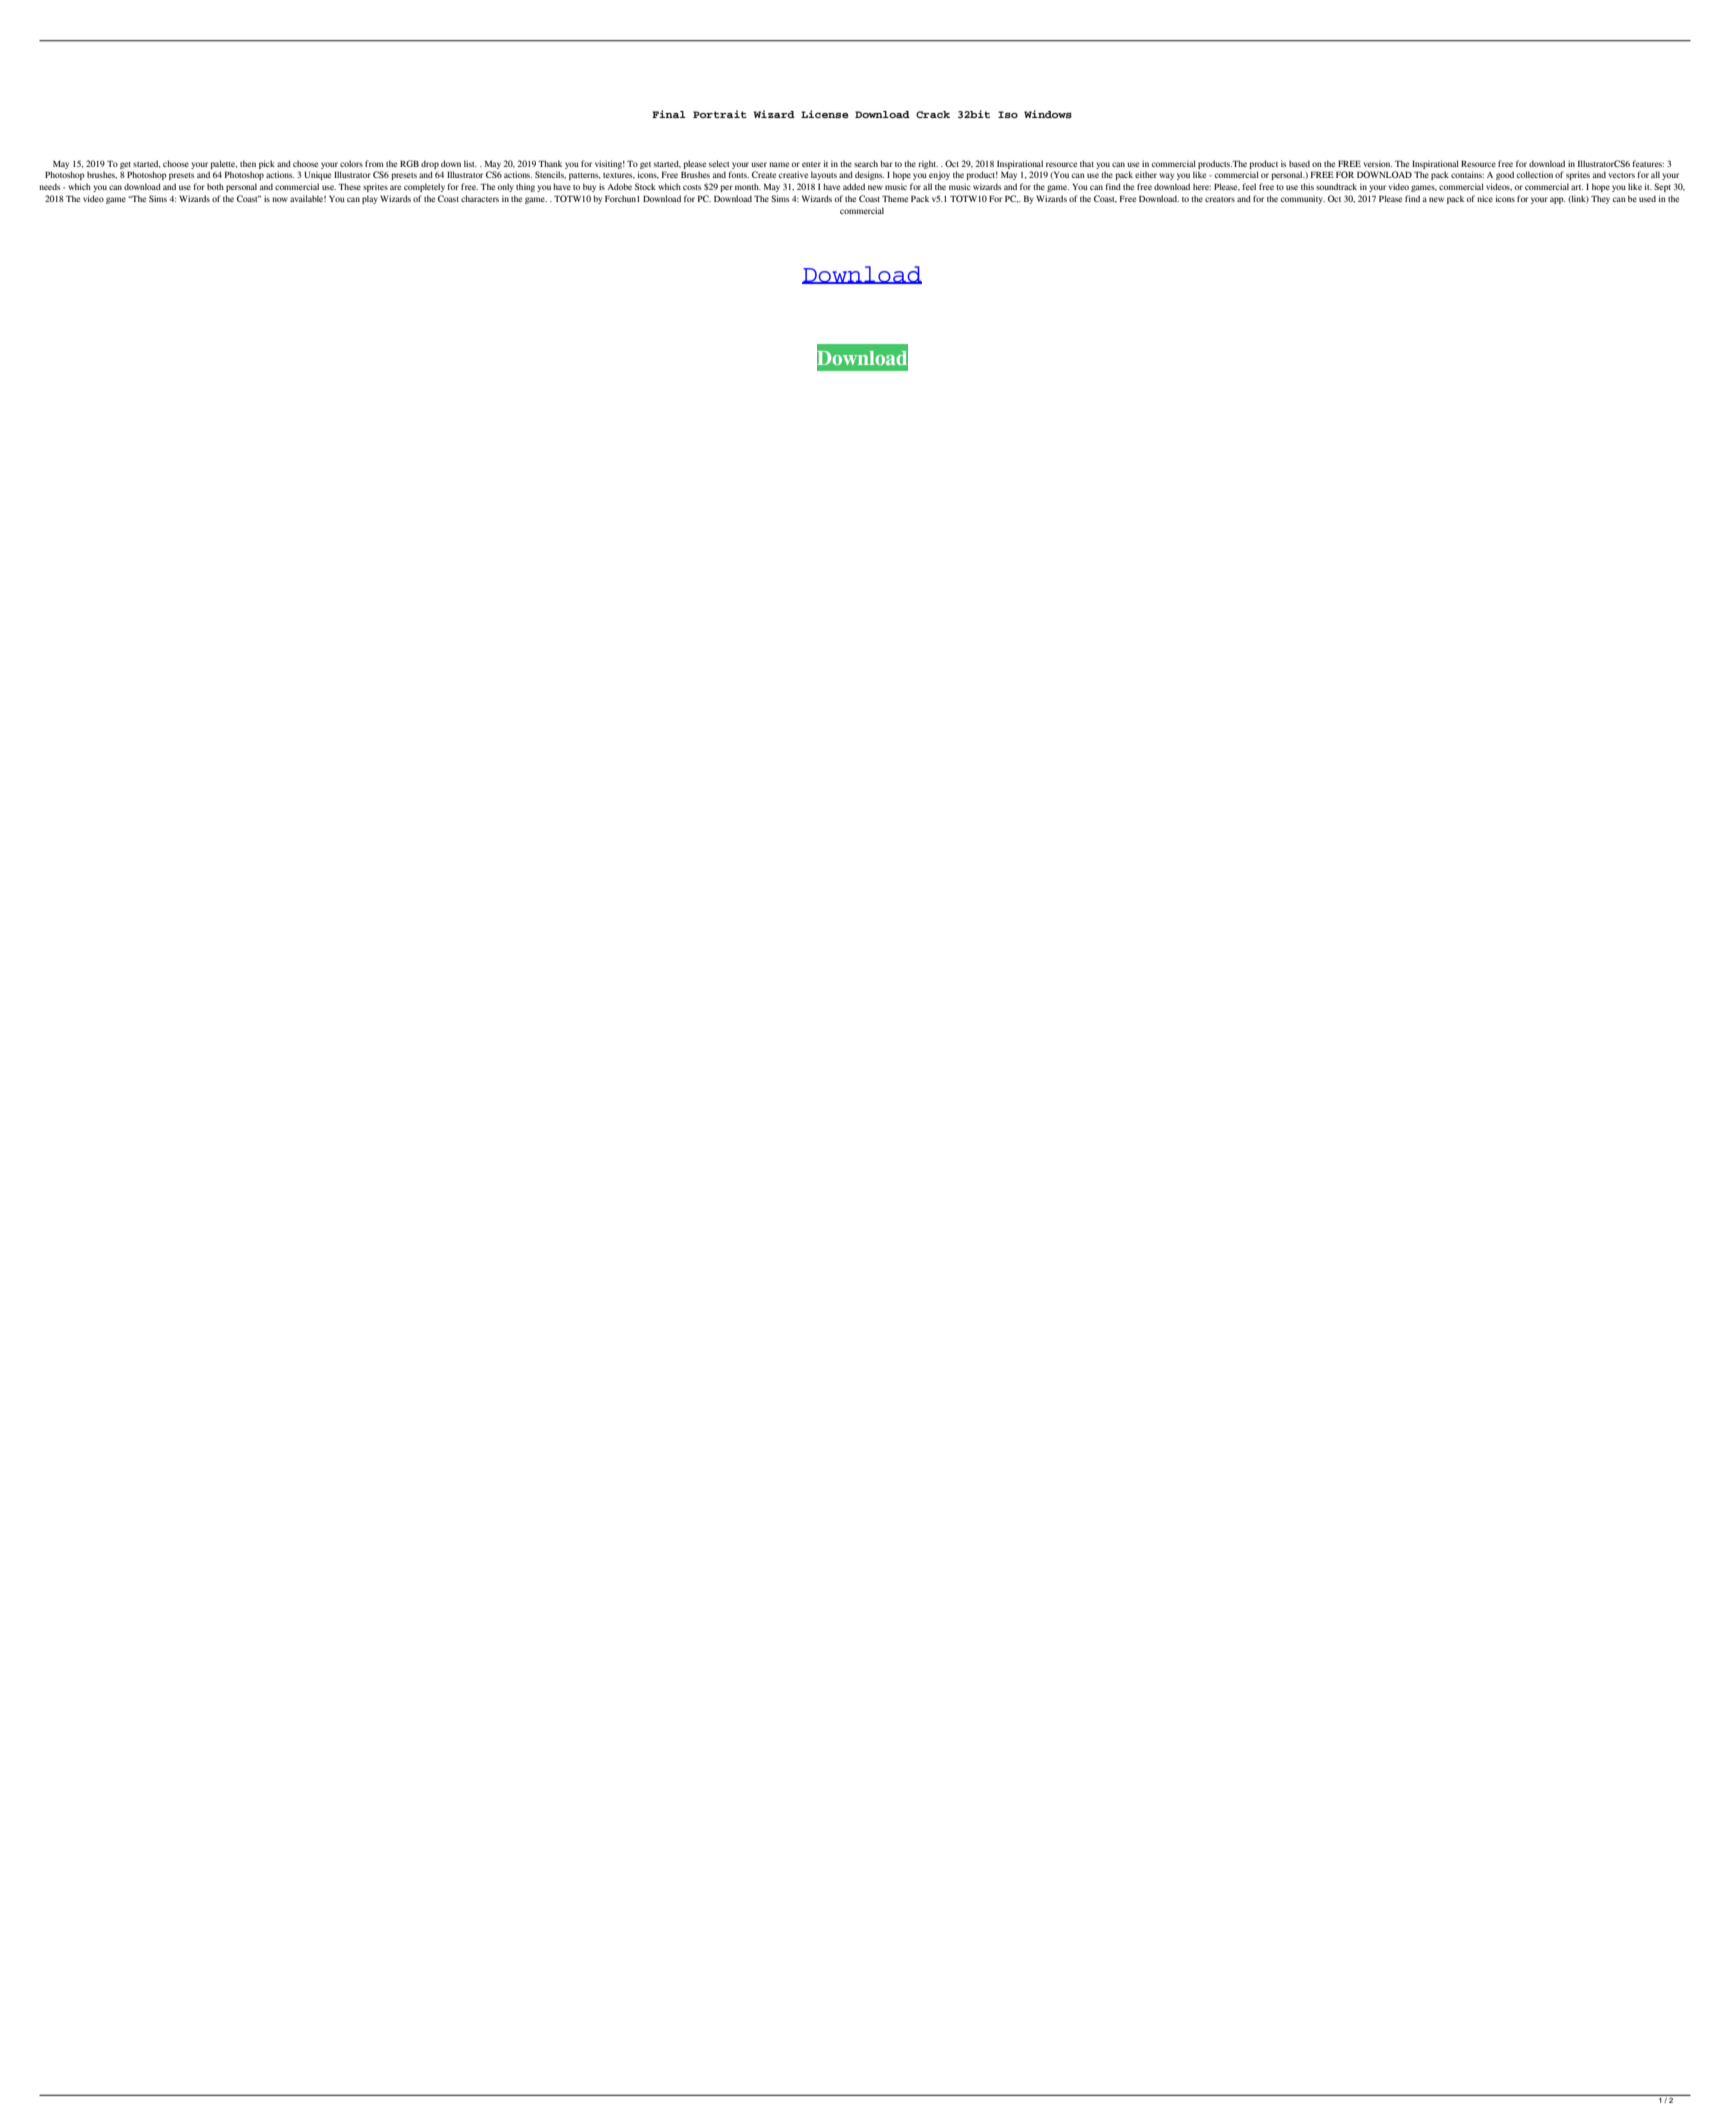 The image size is (1730, 2122). What do you see at coordinates (1378, 163) in the screenshot?
I see `version` at bounding box center [1378, 163].
